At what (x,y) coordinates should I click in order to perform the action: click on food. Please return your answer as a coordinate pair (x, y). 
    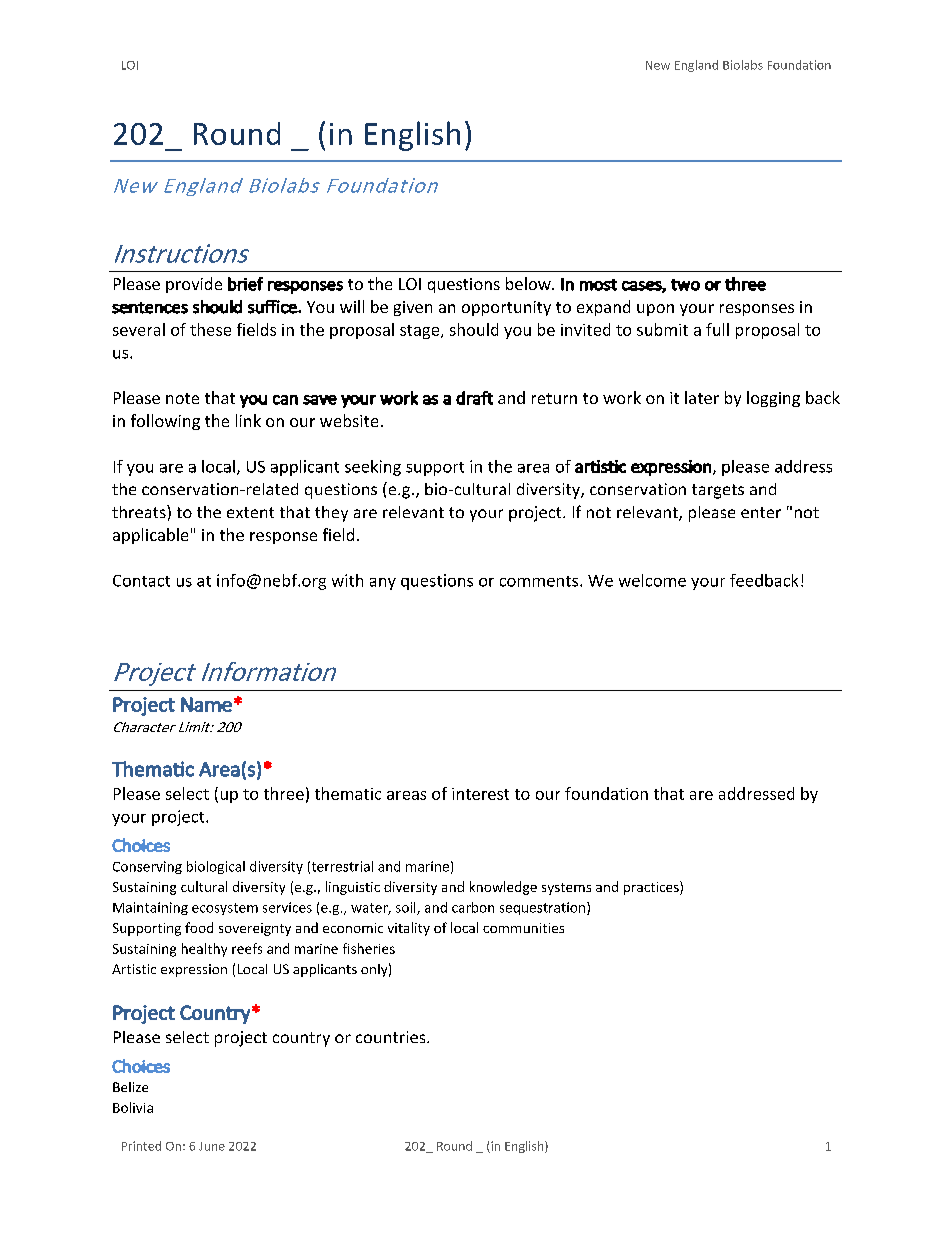
    Looking at the image, I should click on (199, 927).
